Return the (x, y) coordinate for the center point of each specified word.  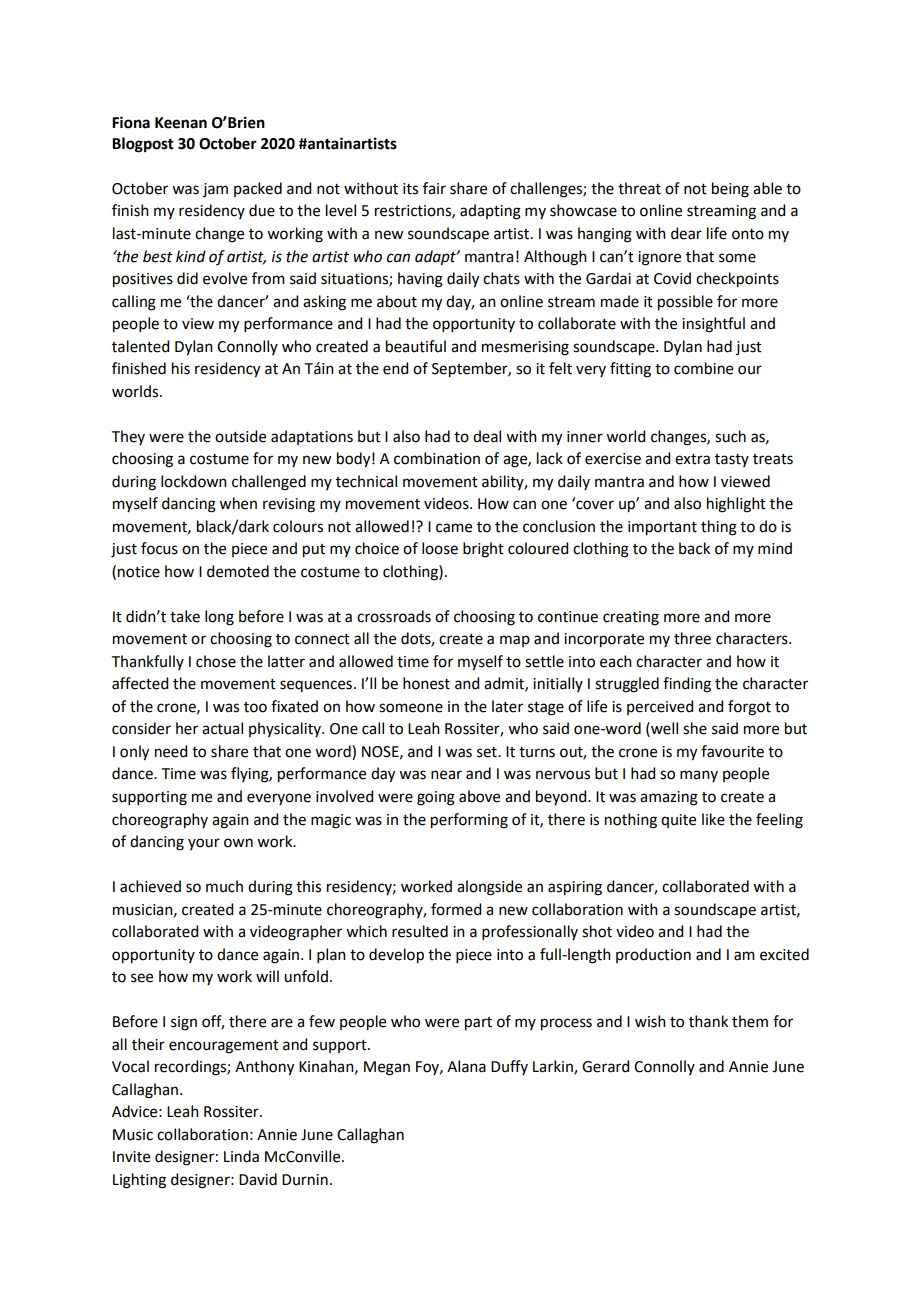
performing (469, 821)
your (204, 844)
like (713, 819)
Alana (466, 1066)
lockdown (194, 481)
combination (437, 458)
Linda (241, 1156)
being (730, 190)
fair (434, 188)
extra (692, 459)
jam (215, 190)
